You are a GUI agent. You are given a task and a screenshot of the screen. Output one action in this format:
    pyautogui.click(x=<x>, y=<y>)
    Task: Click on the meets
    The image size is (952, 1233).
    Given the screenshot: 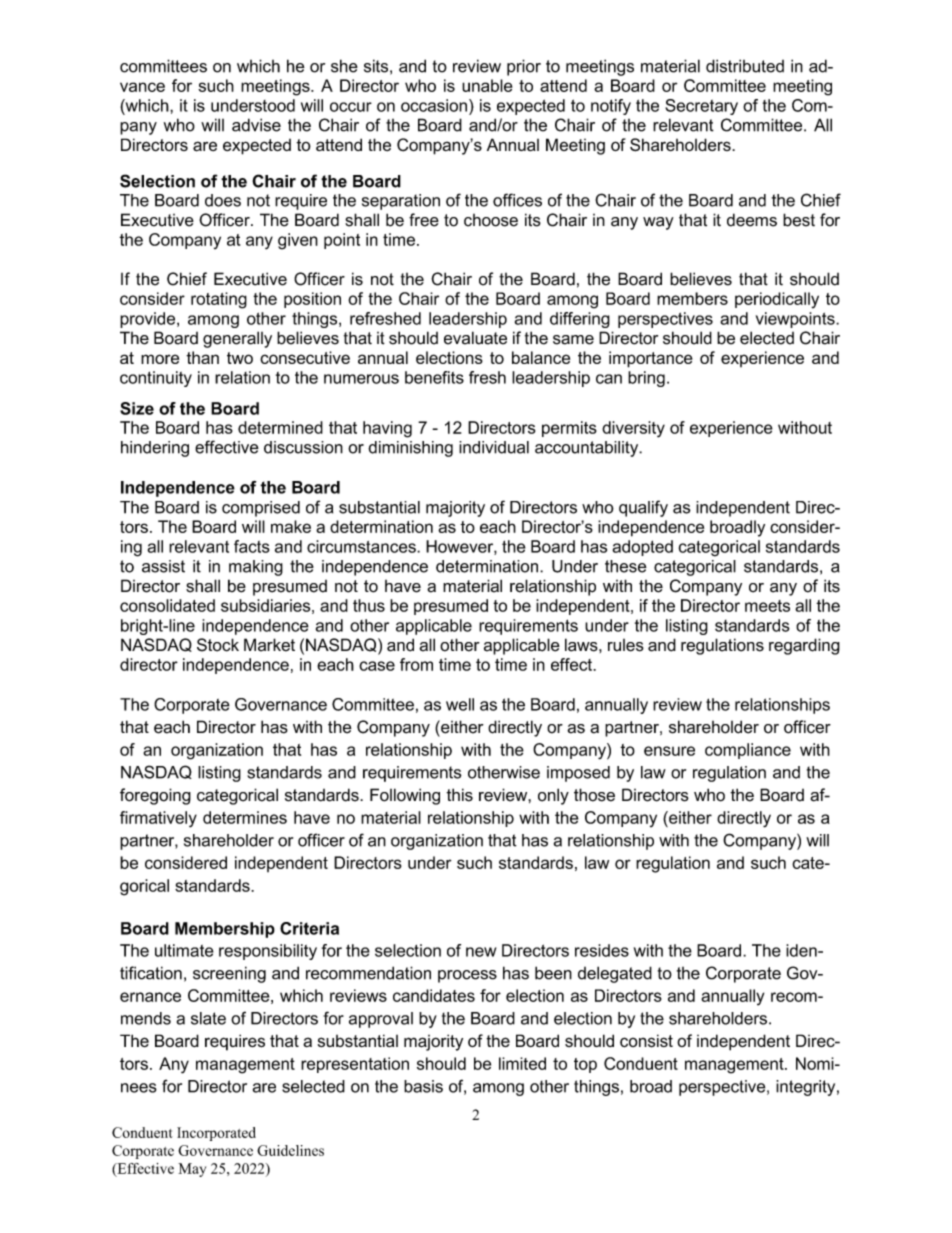 What is the action you would take?
    pyautogui.click(x=767, y=606)
